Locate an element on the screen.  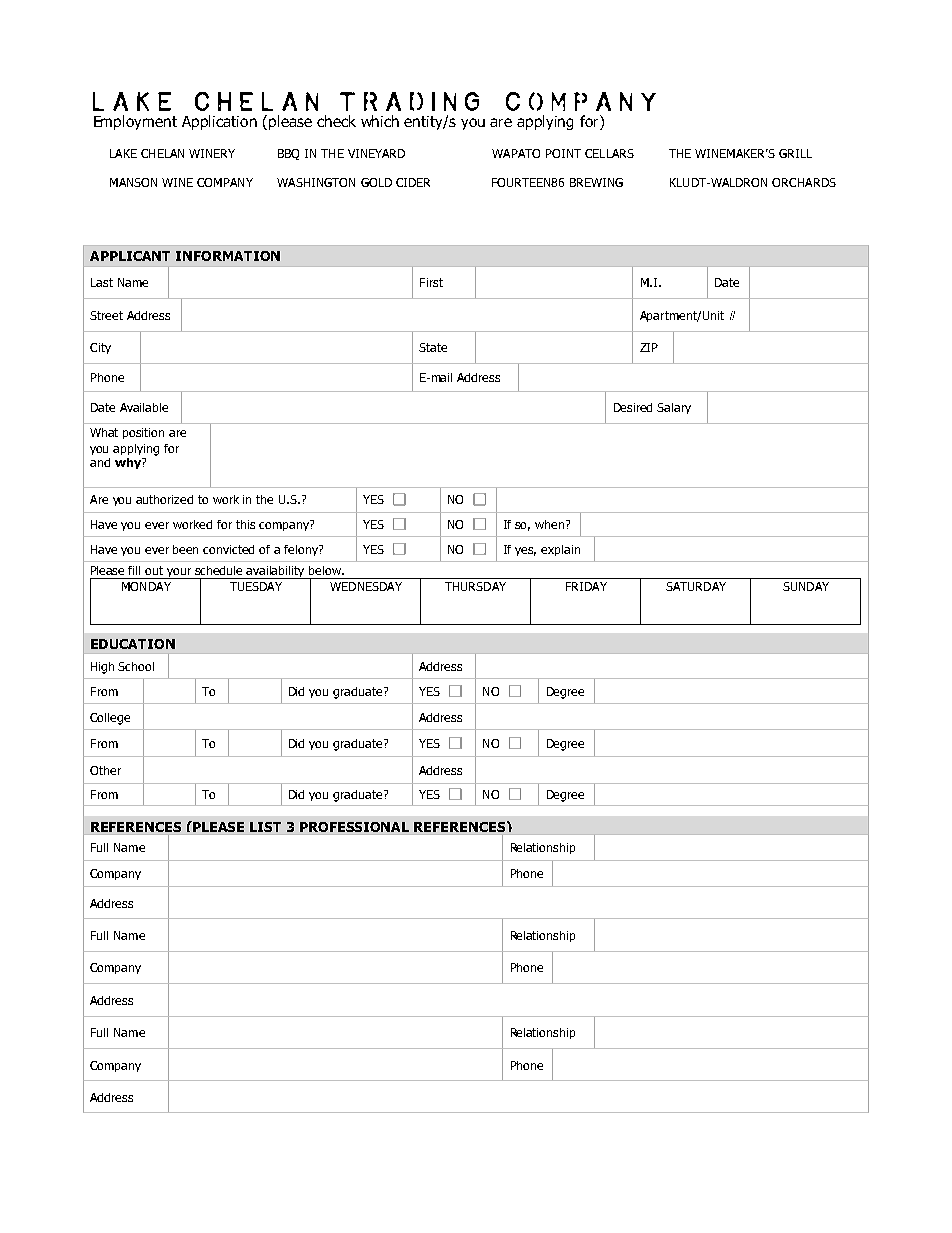
Street is located at coordinates (106, 315).
